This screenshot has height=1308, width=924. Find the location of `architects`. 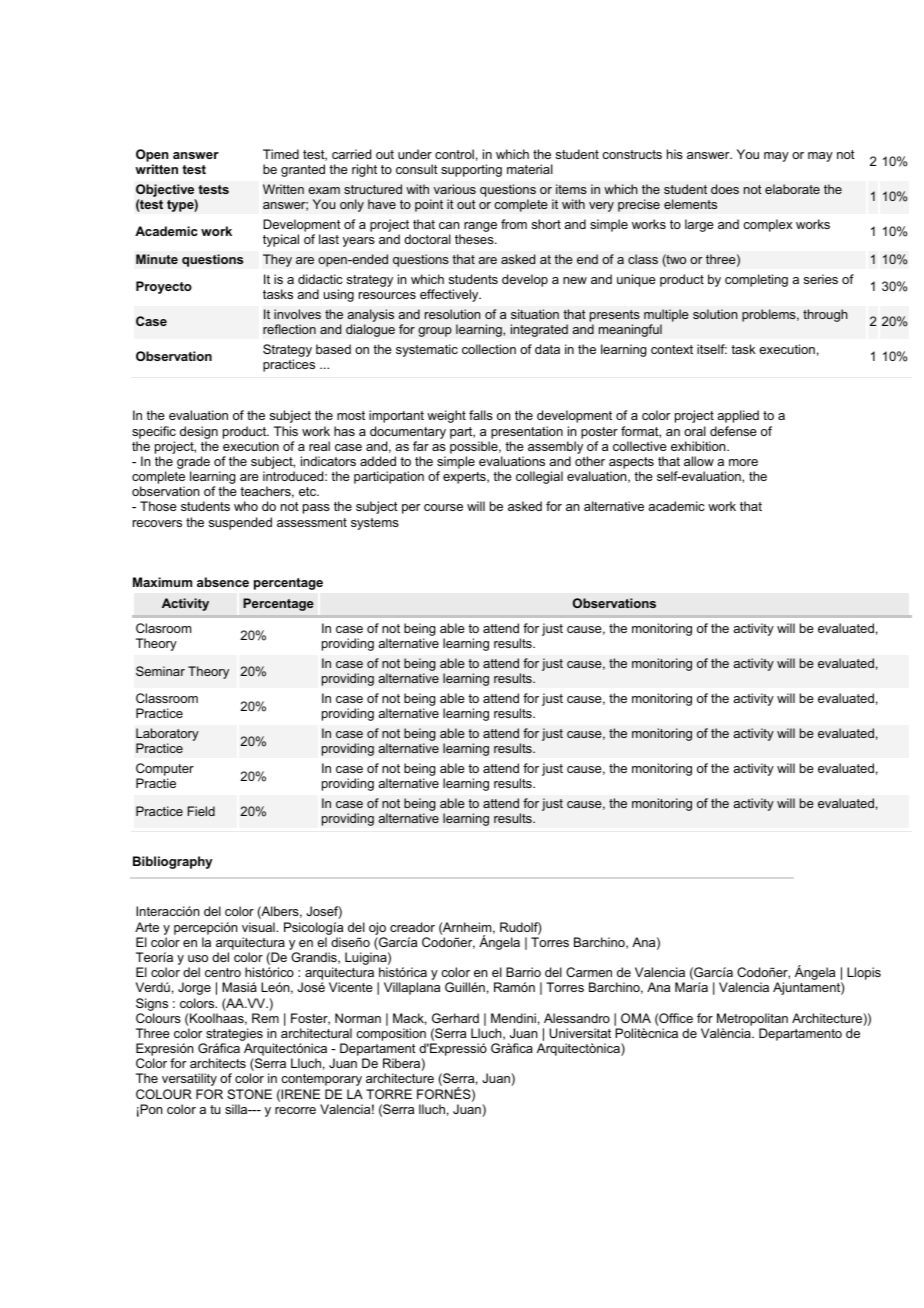

architects is located at coordinates (218, 1063).
